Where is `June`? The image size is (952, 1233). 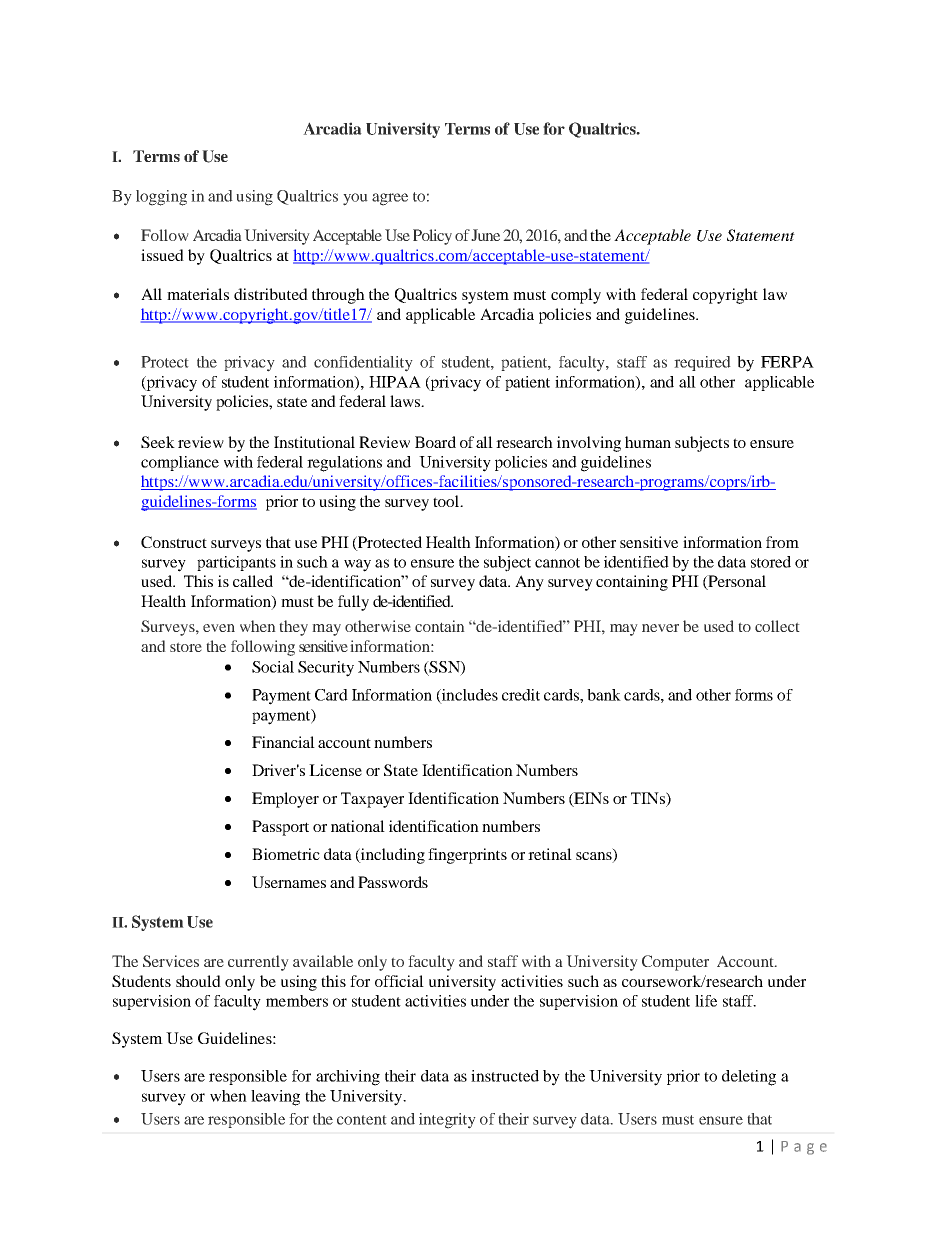 June is located at coordinates (485, 235).
